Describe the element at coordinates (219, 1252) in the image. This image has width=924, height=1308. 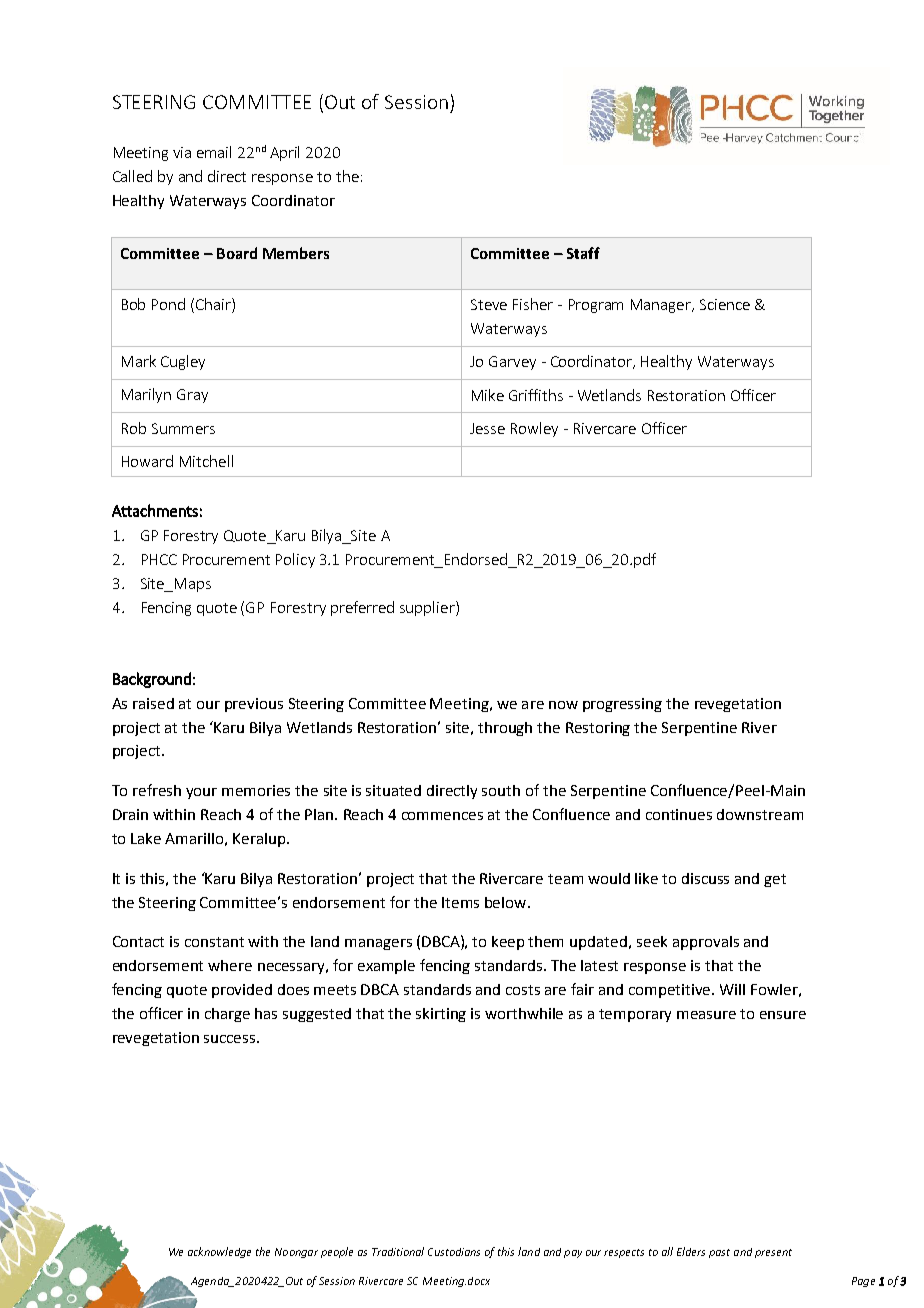
I see `acknowledge` at that location.
